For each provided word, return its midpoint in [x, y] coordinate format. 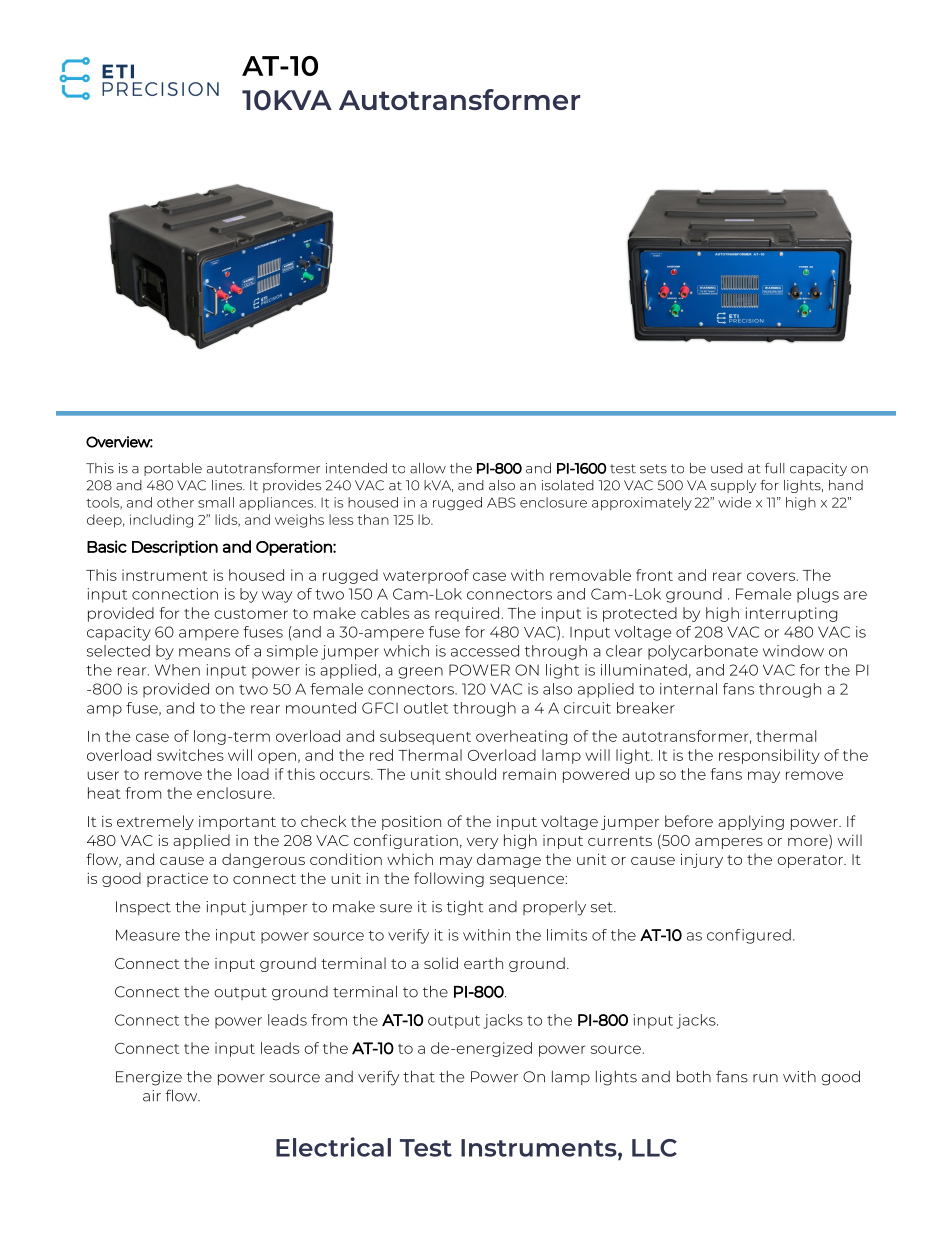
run [765, 1078]
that [419, 1076]
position [411, 822]
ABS [501, 502]
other [175, 502]
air [152, 1096]
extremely [155, 822]
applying [751, 822]
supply [733, 486]
